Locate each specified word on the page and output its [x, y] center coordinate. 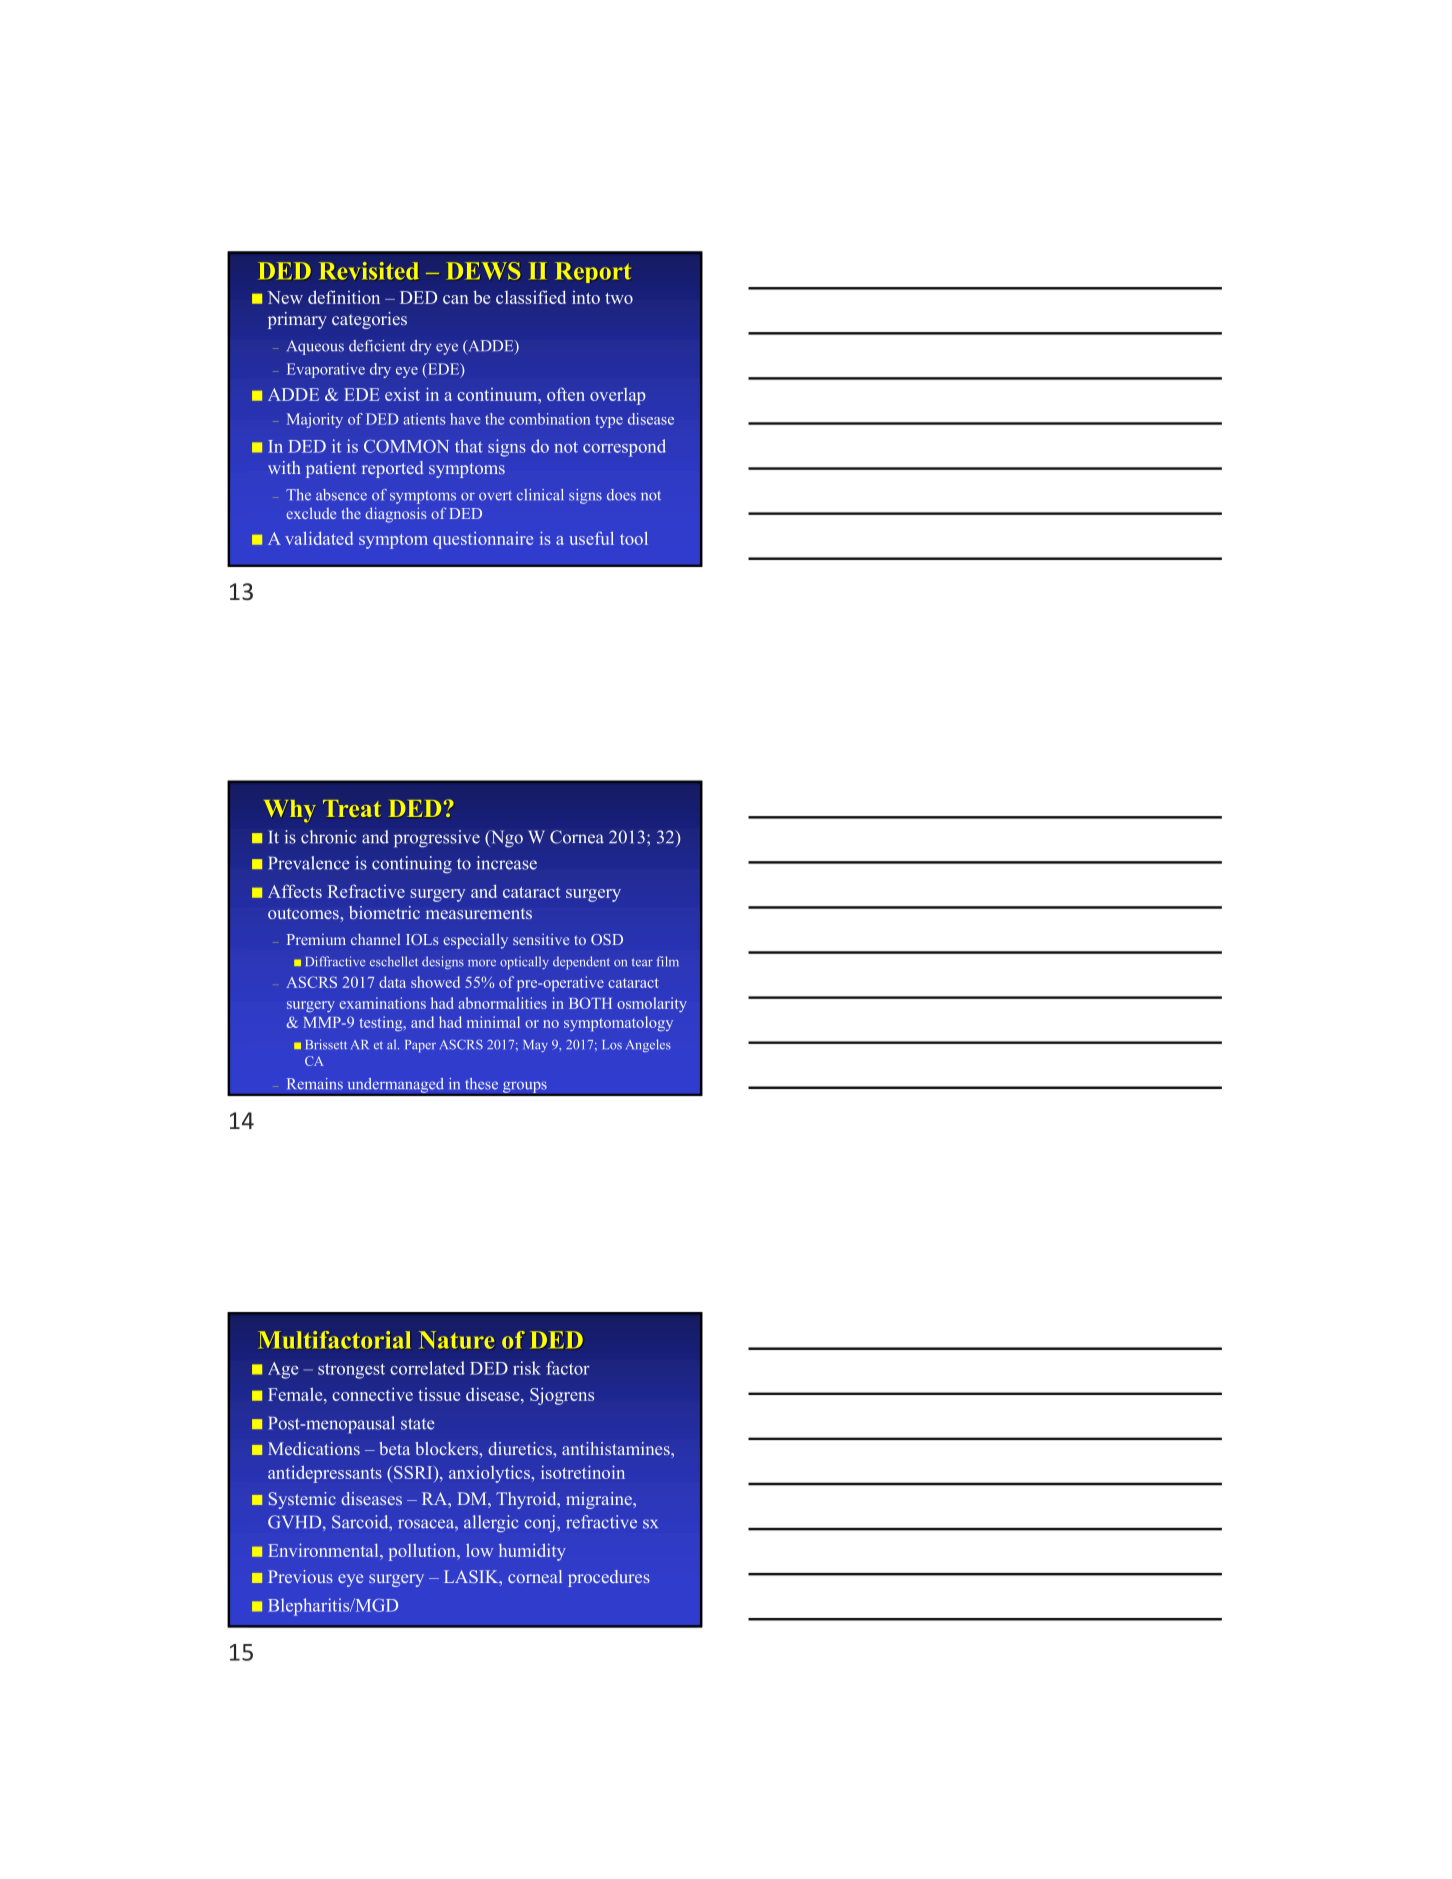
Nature [456, 1340]
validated [319, 538]
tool [634, 538]
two [619, 298]
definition [344, 297]
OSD [607, 939]
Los [612, 1045]
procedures [609, 1578]
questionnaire [483, 540]
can [455, 299]
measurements [479, 913]
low [479, 1550]
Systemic [302, 1500]
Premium [316, 939]
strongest [351, 1371]
